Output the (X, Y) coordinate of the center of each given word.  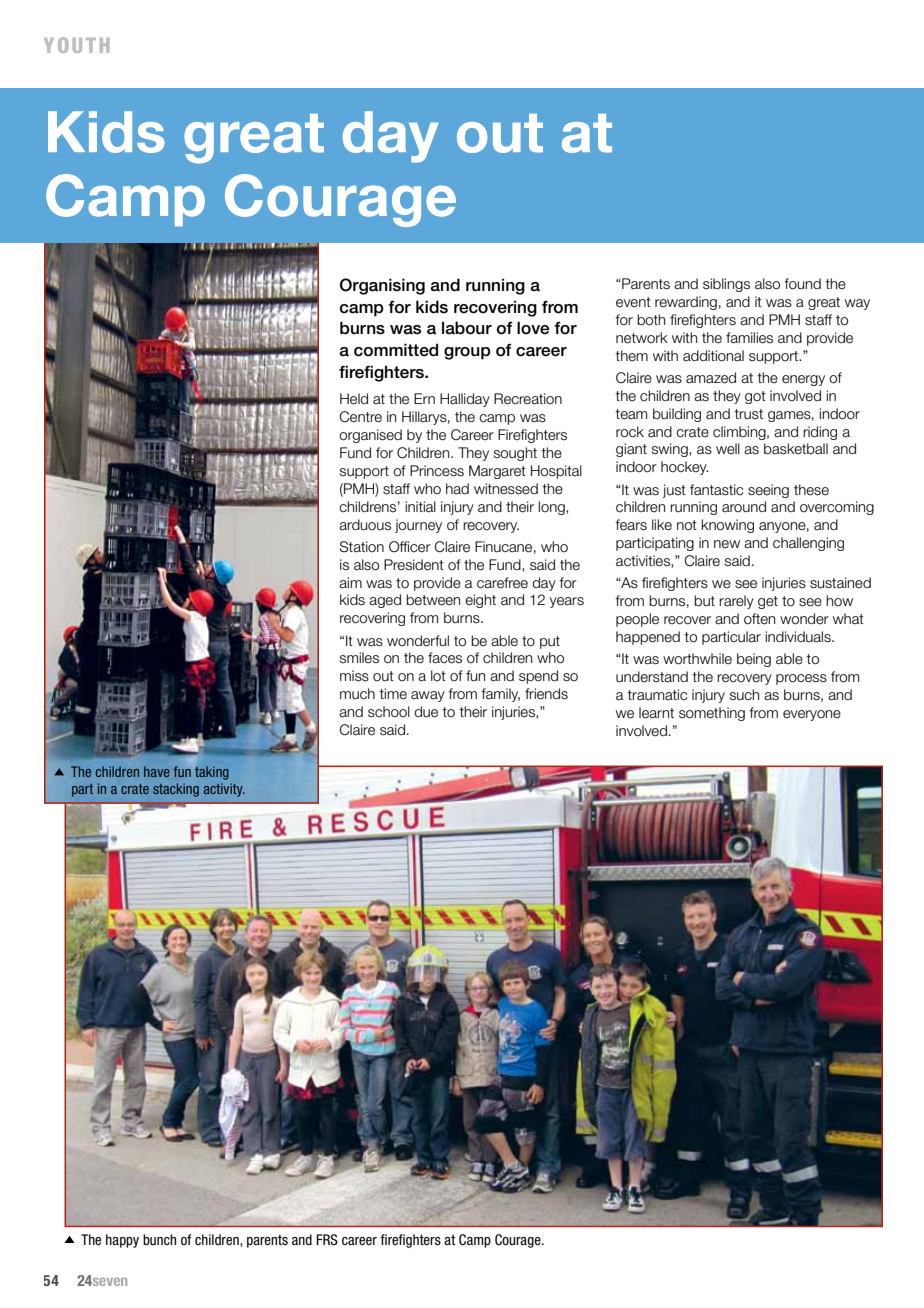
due (426, 712)
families (749, 338)
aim (350, 583)
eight (480, 601)
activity (224, 790)
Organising (382, 286)
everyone (812, 715)
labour (467, 328)
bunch (159, 1239)
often (759, 619)
